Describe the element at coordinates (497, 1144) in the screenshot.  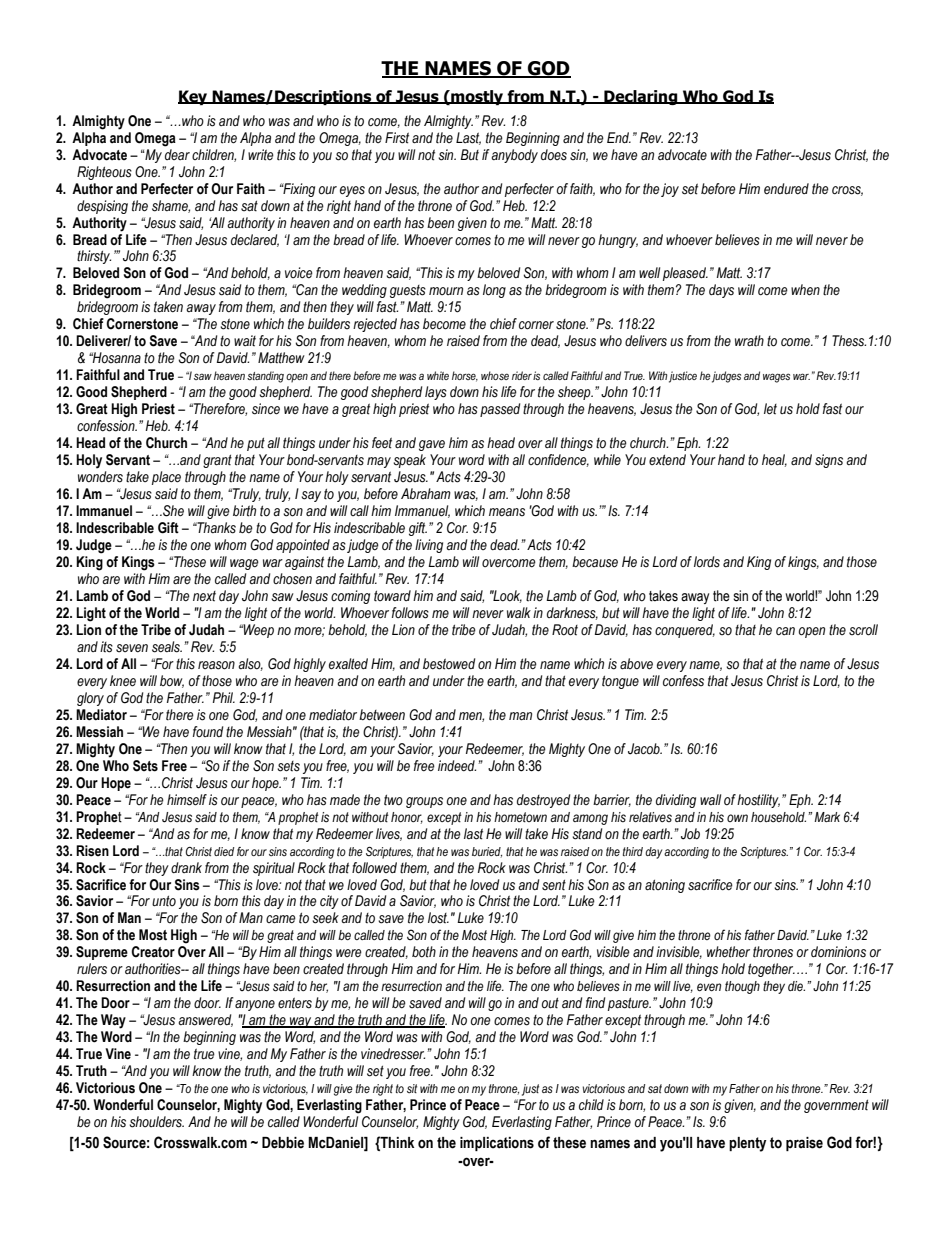
I see `implications` at that location.
